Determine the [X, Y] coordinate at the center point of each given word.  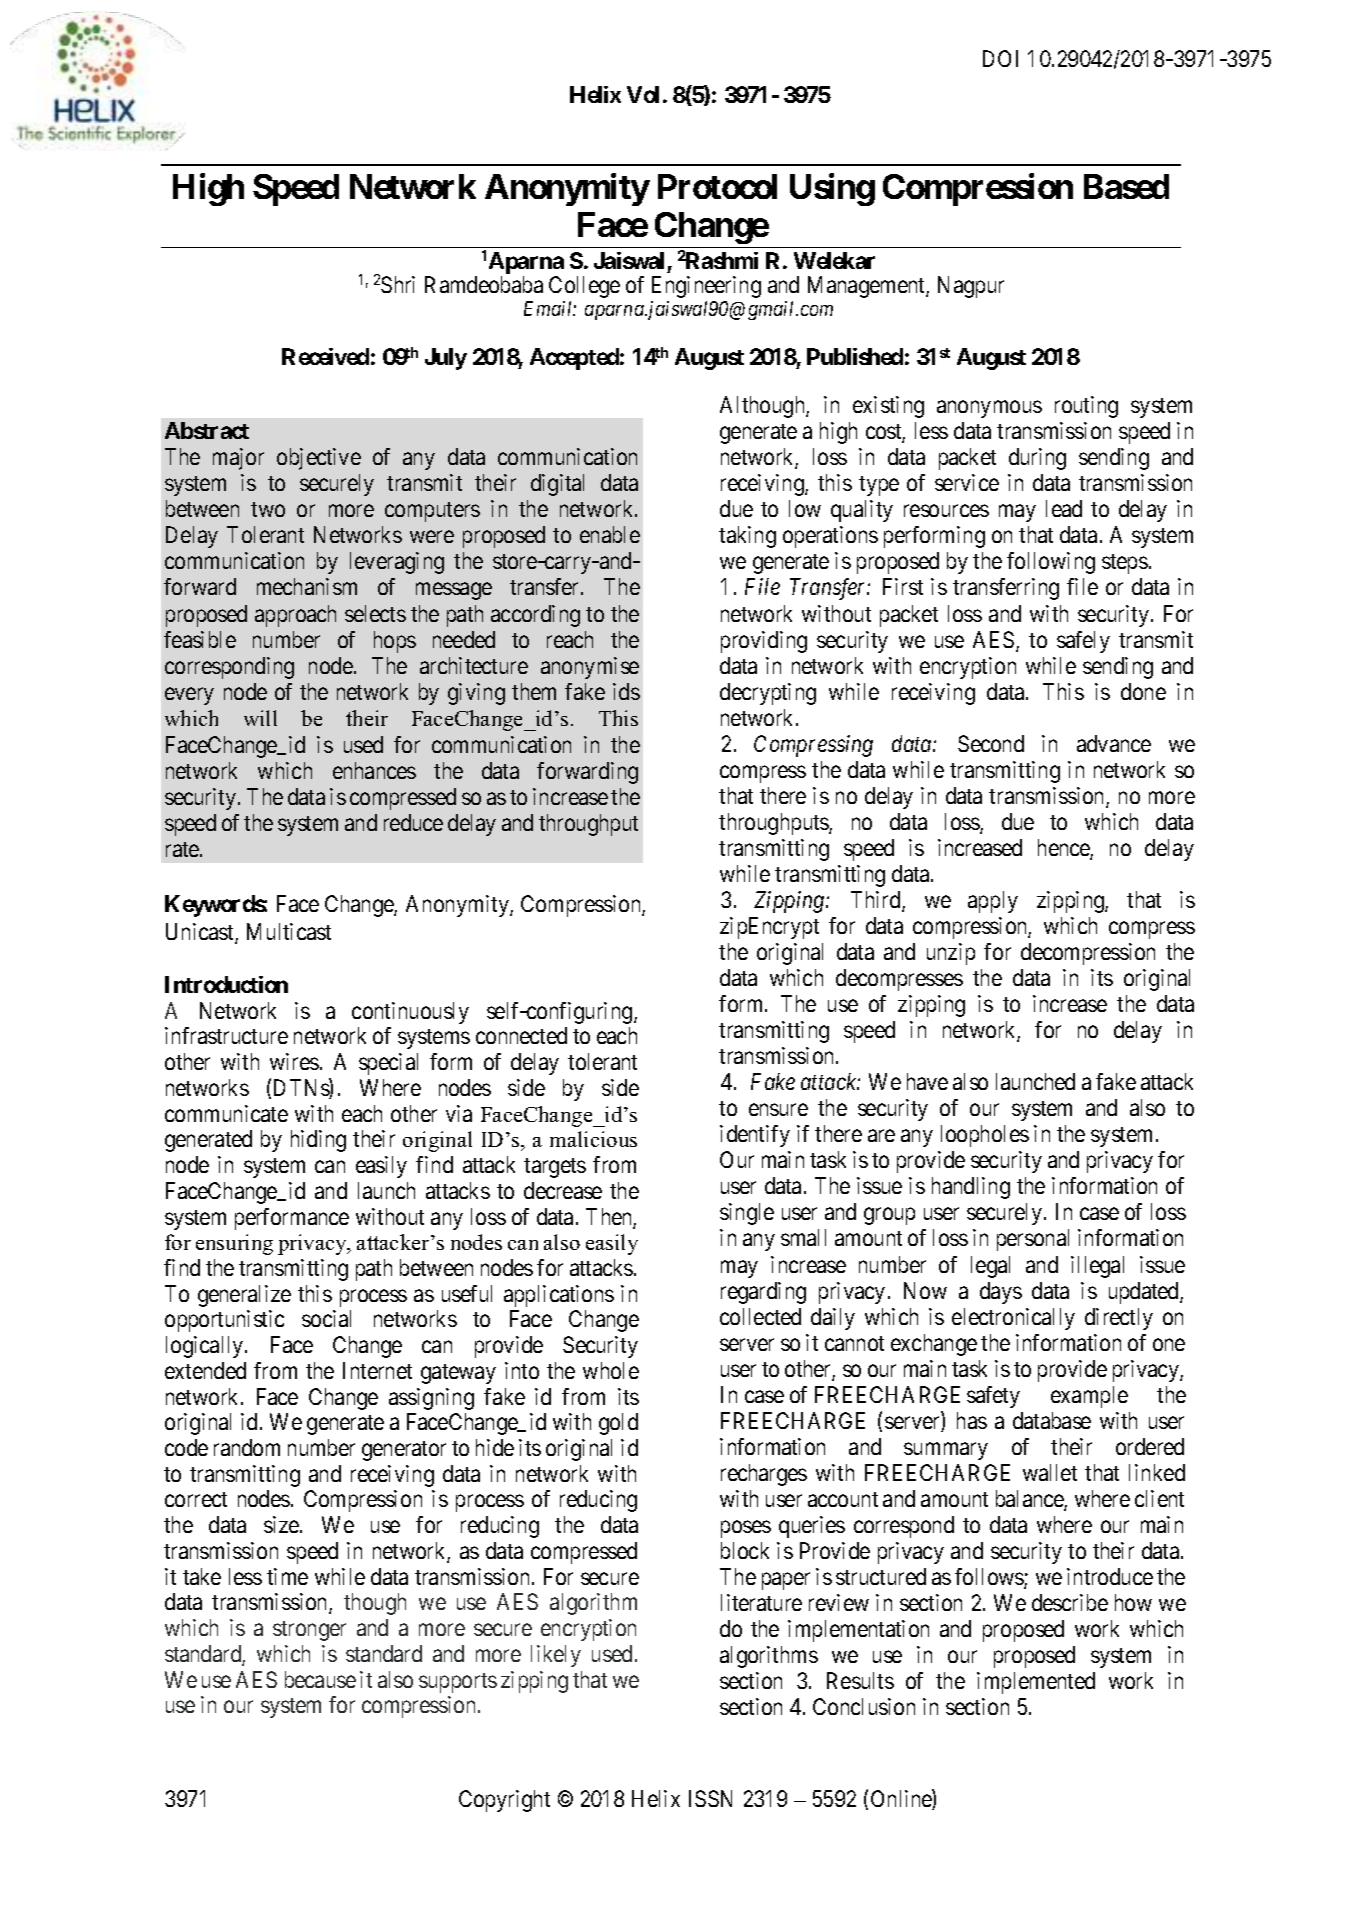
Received [325, 356]
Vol [643, 94]
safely [1083, 642]
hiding [318, 1141]
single [747, 1214]
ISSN [710, 1798]
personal [1033, 1240]
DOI [1000, 58]
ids [626, 691]
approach [295, 616]
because [320, 1679]
